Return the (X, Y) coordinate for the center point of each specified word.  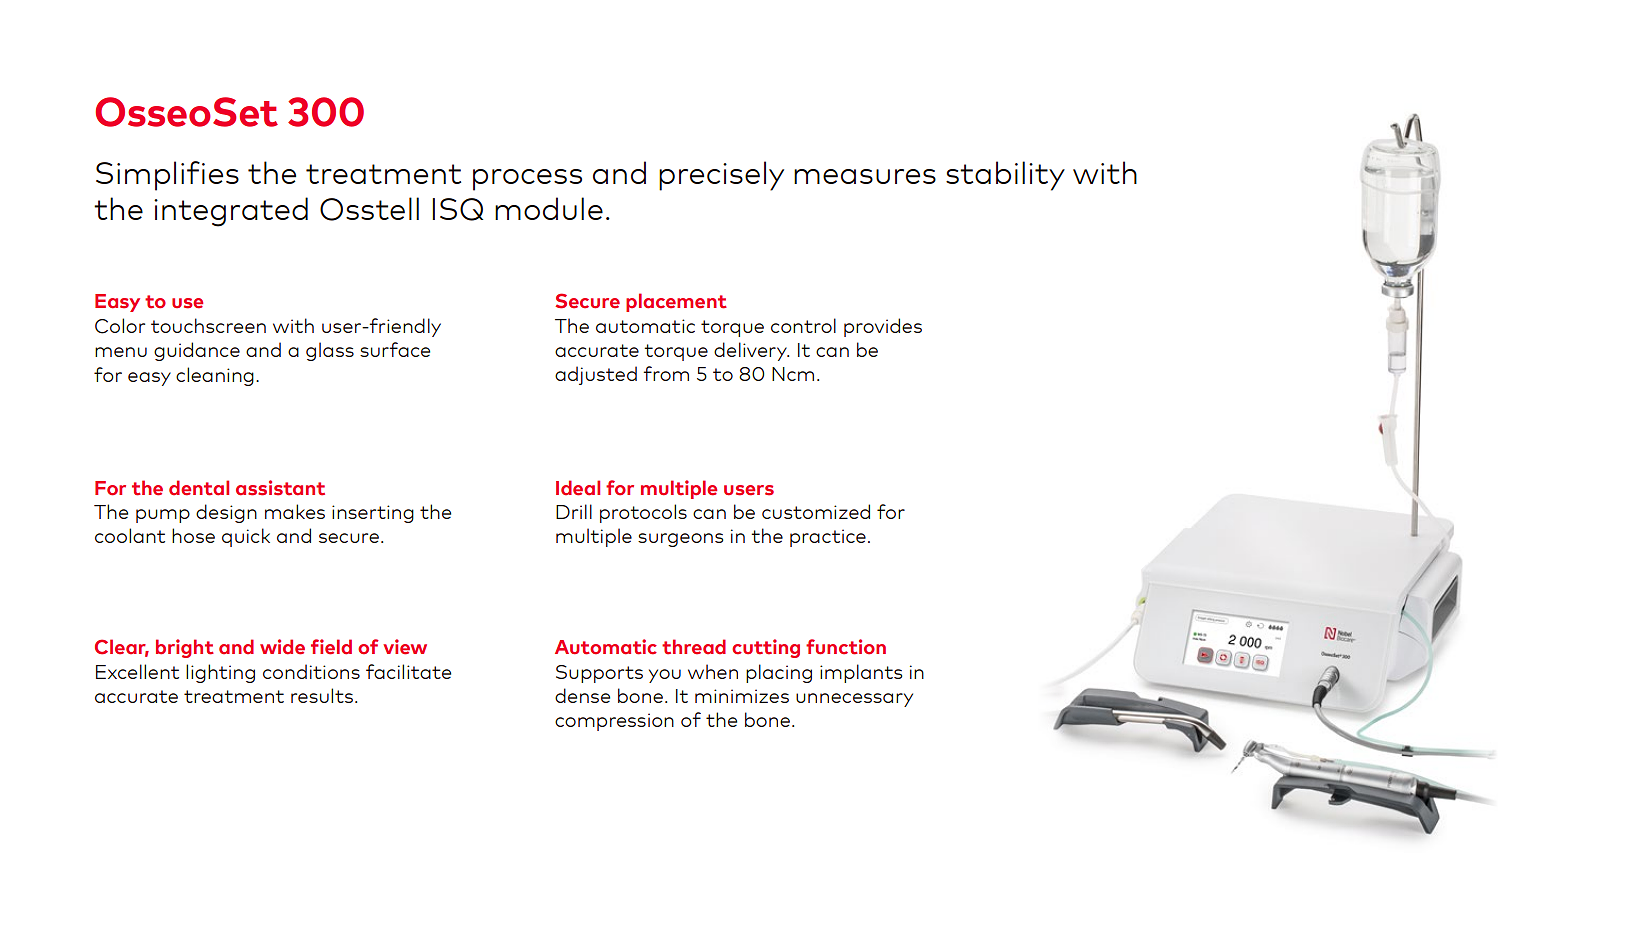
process (527, 180)
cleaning (215, 376)
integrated (231, 212)
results (322, 695)
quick (246, 537)
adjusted (596, 375)
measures (865, 176)
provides (883, 327)
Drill (574, 511)
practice (828, 538)
